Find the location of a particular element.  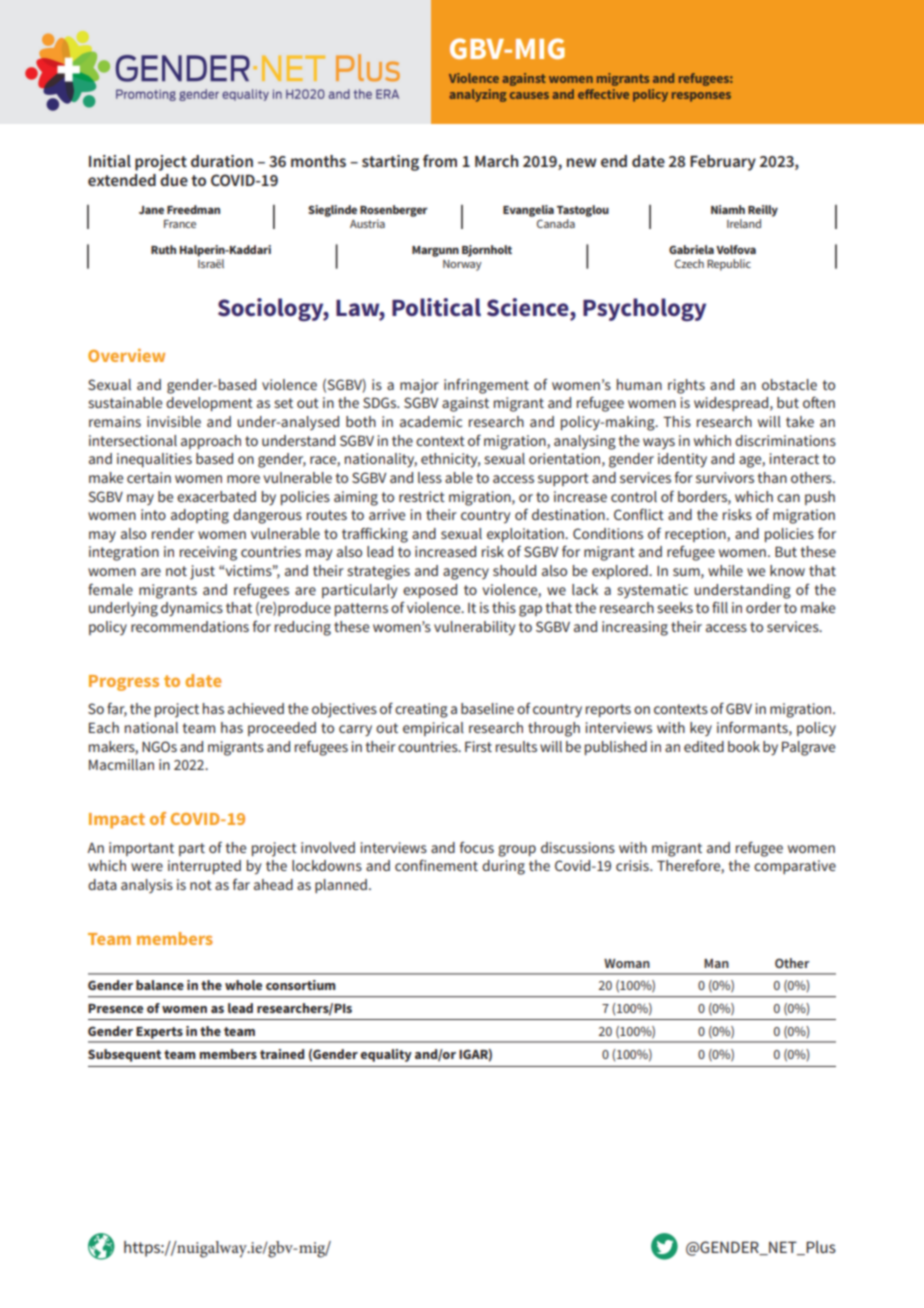

invisible is located at coordinates (174, 421).
